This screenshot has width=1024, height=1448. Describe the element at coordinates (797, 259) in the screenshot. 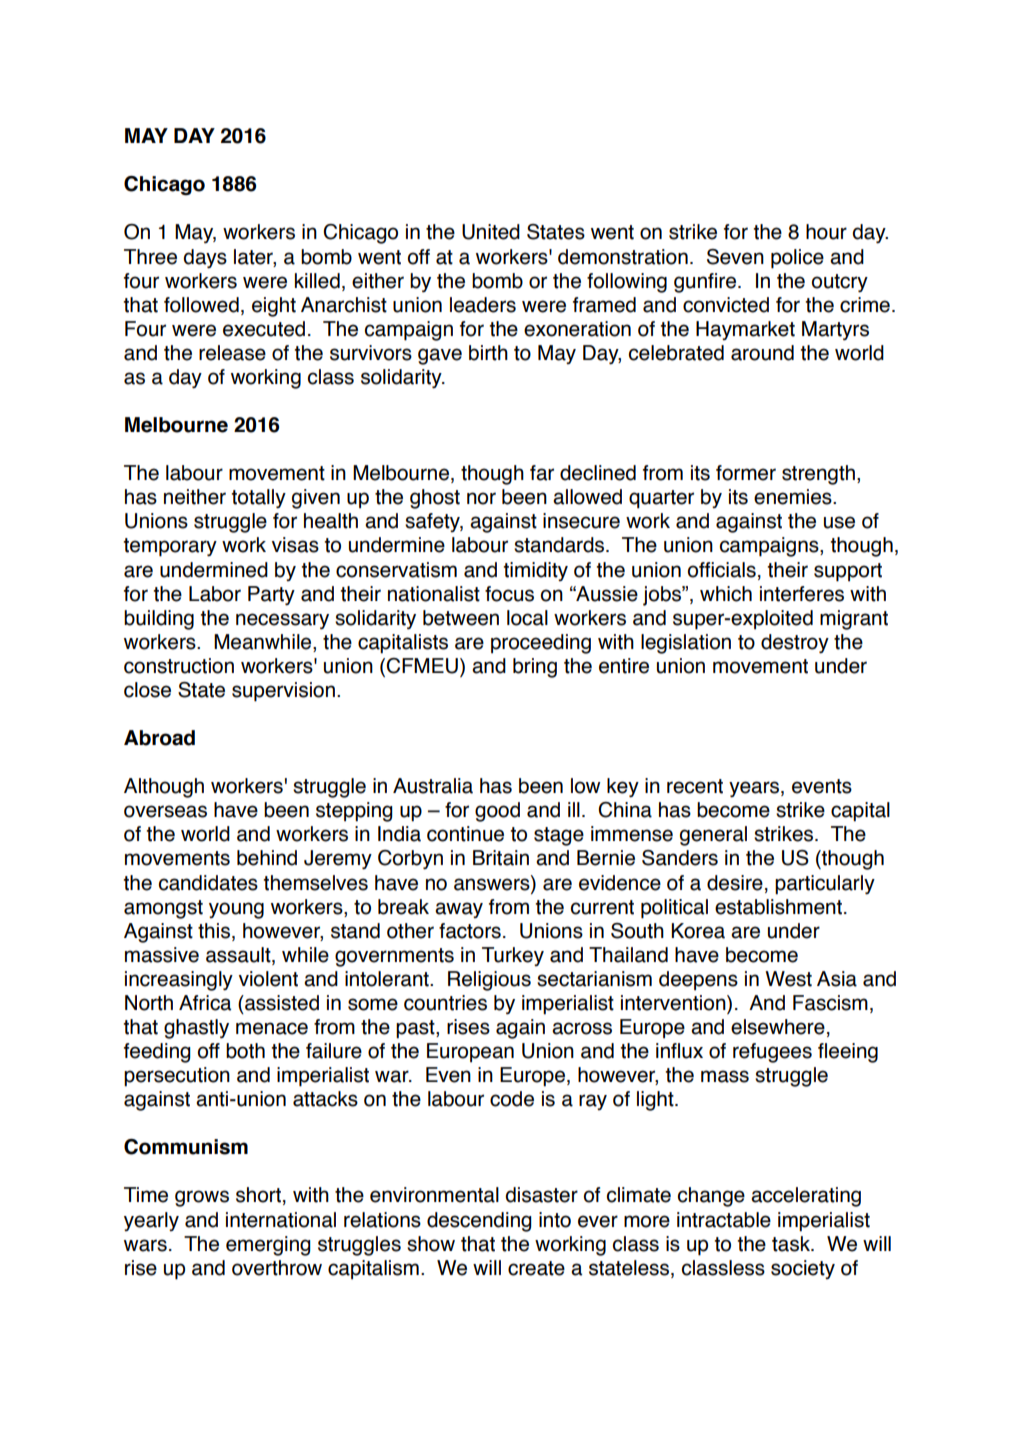

I see `police` at that location.
